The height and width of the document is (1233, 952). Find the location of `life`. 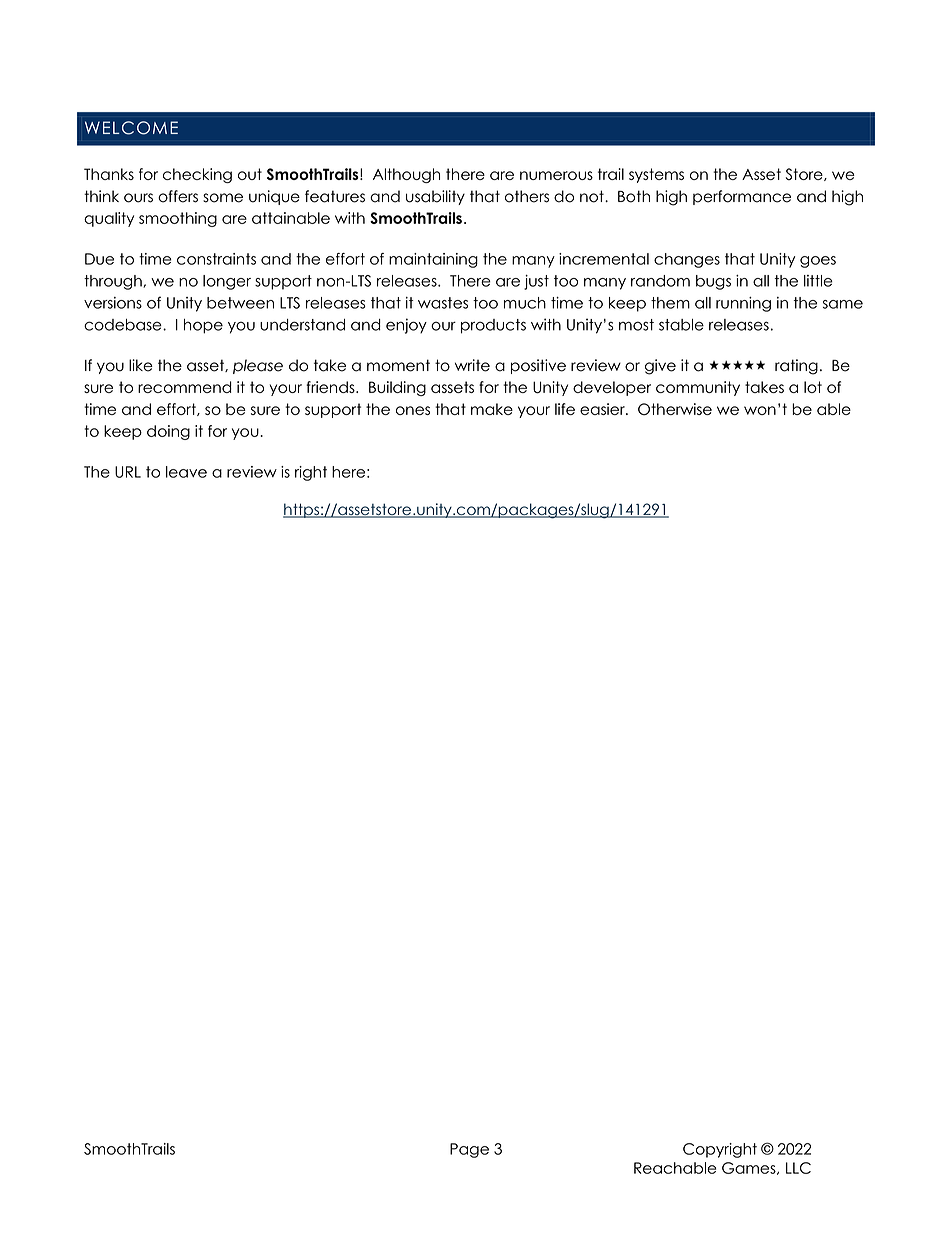

life is located at coordinates (565, 409).
